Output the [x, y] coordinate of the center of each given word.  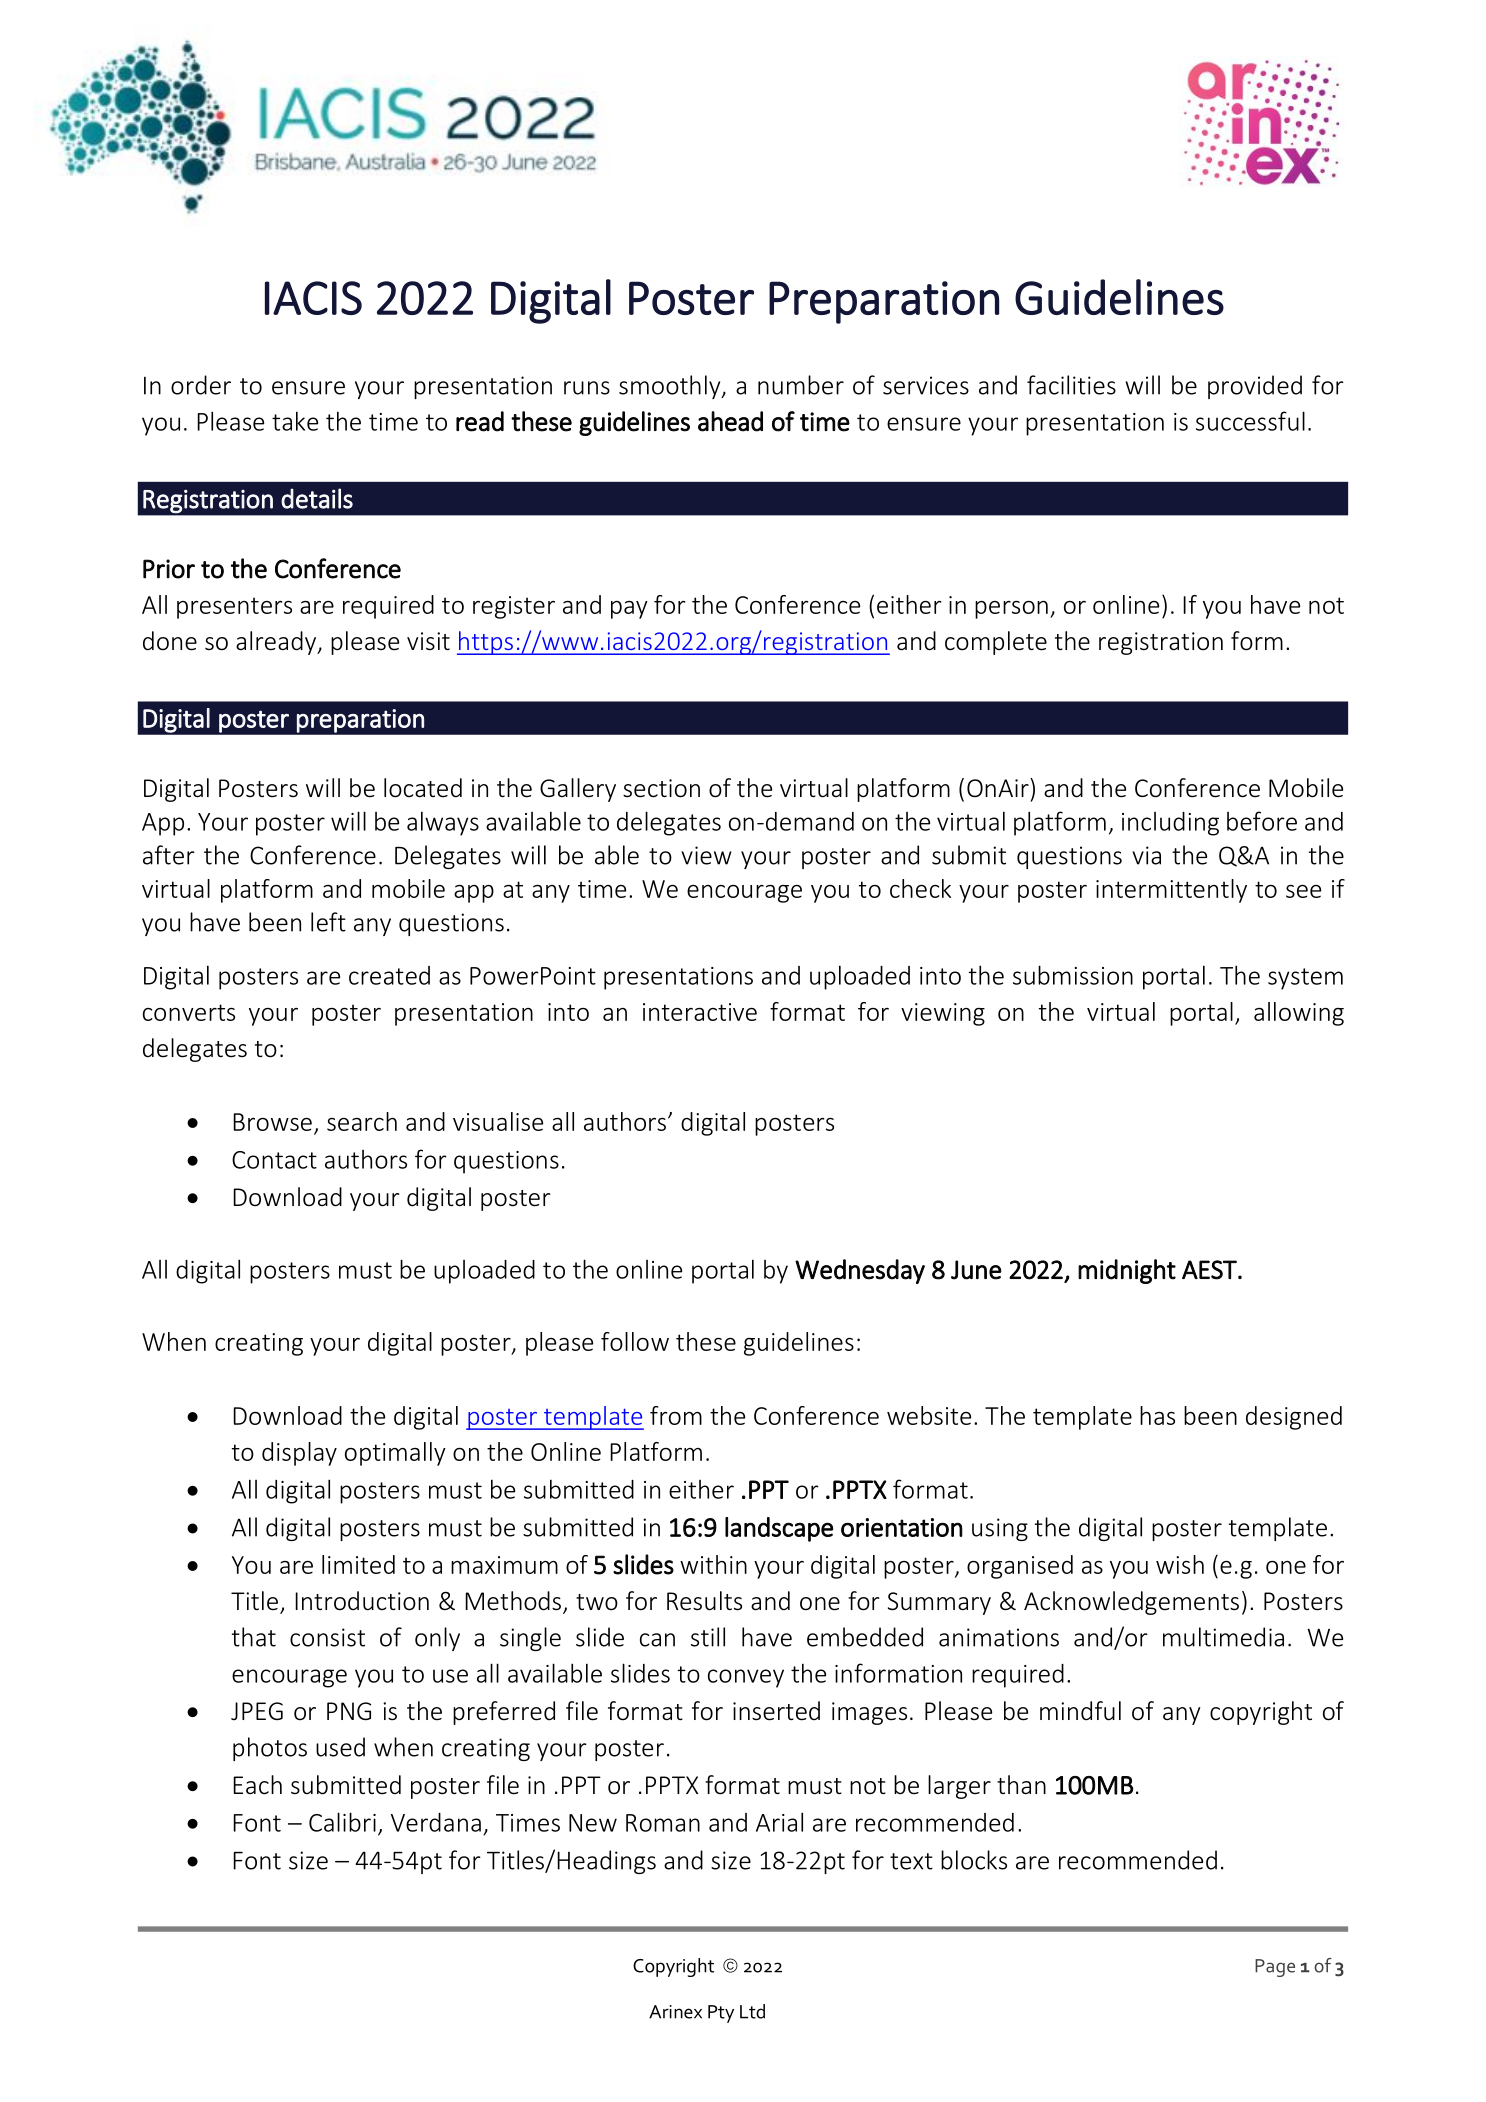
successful [1250, 421]
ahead [730, 421]
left [328, 922]
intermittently [1171, 891]
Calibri [342, 1822]
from [676, 1415]
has [1157, 1415]
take [295, 421]
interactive [700, 1012]
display [299, 1454]
